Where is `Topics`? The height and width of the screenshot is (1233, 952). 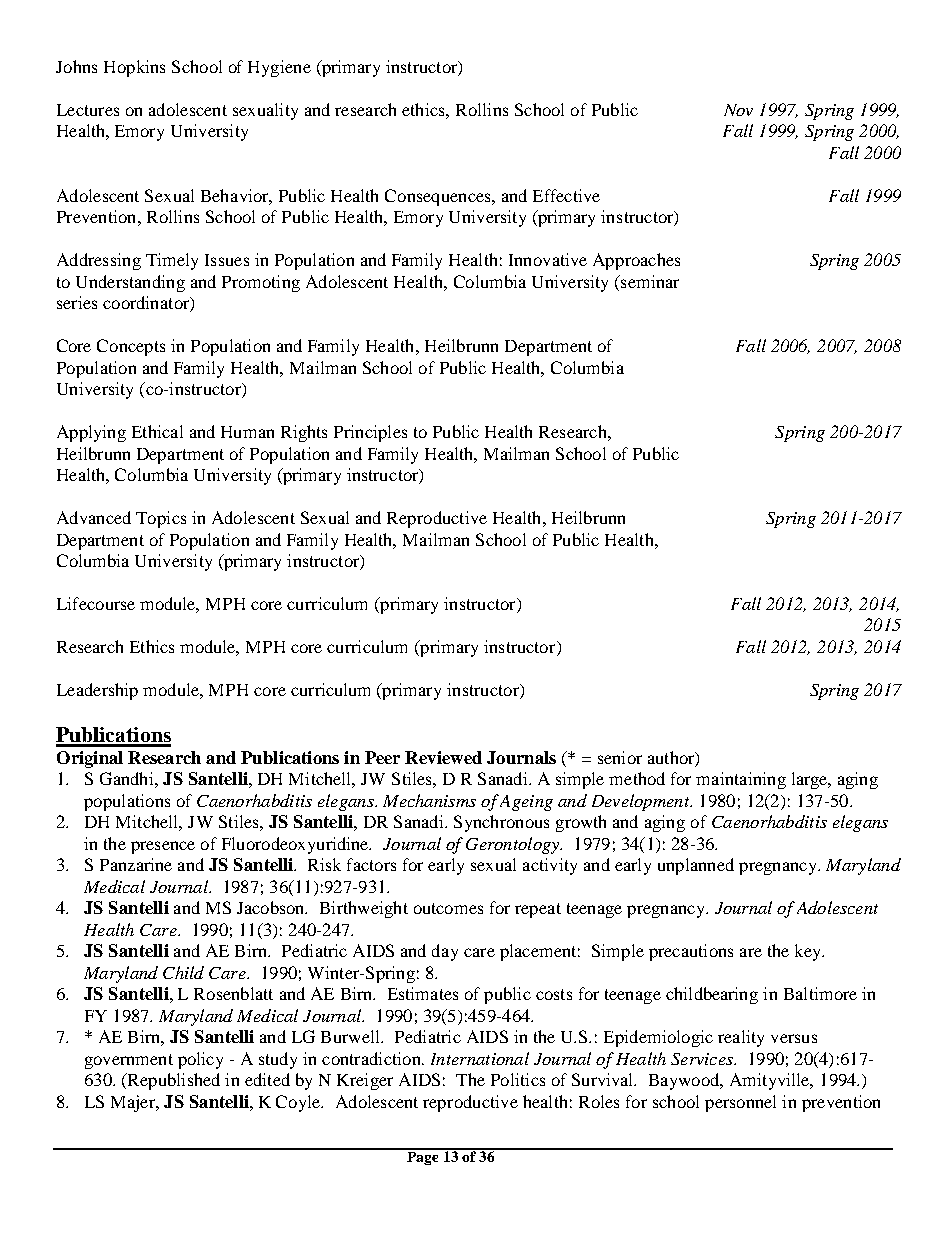
Topics is located at coordinates (161, 519).
